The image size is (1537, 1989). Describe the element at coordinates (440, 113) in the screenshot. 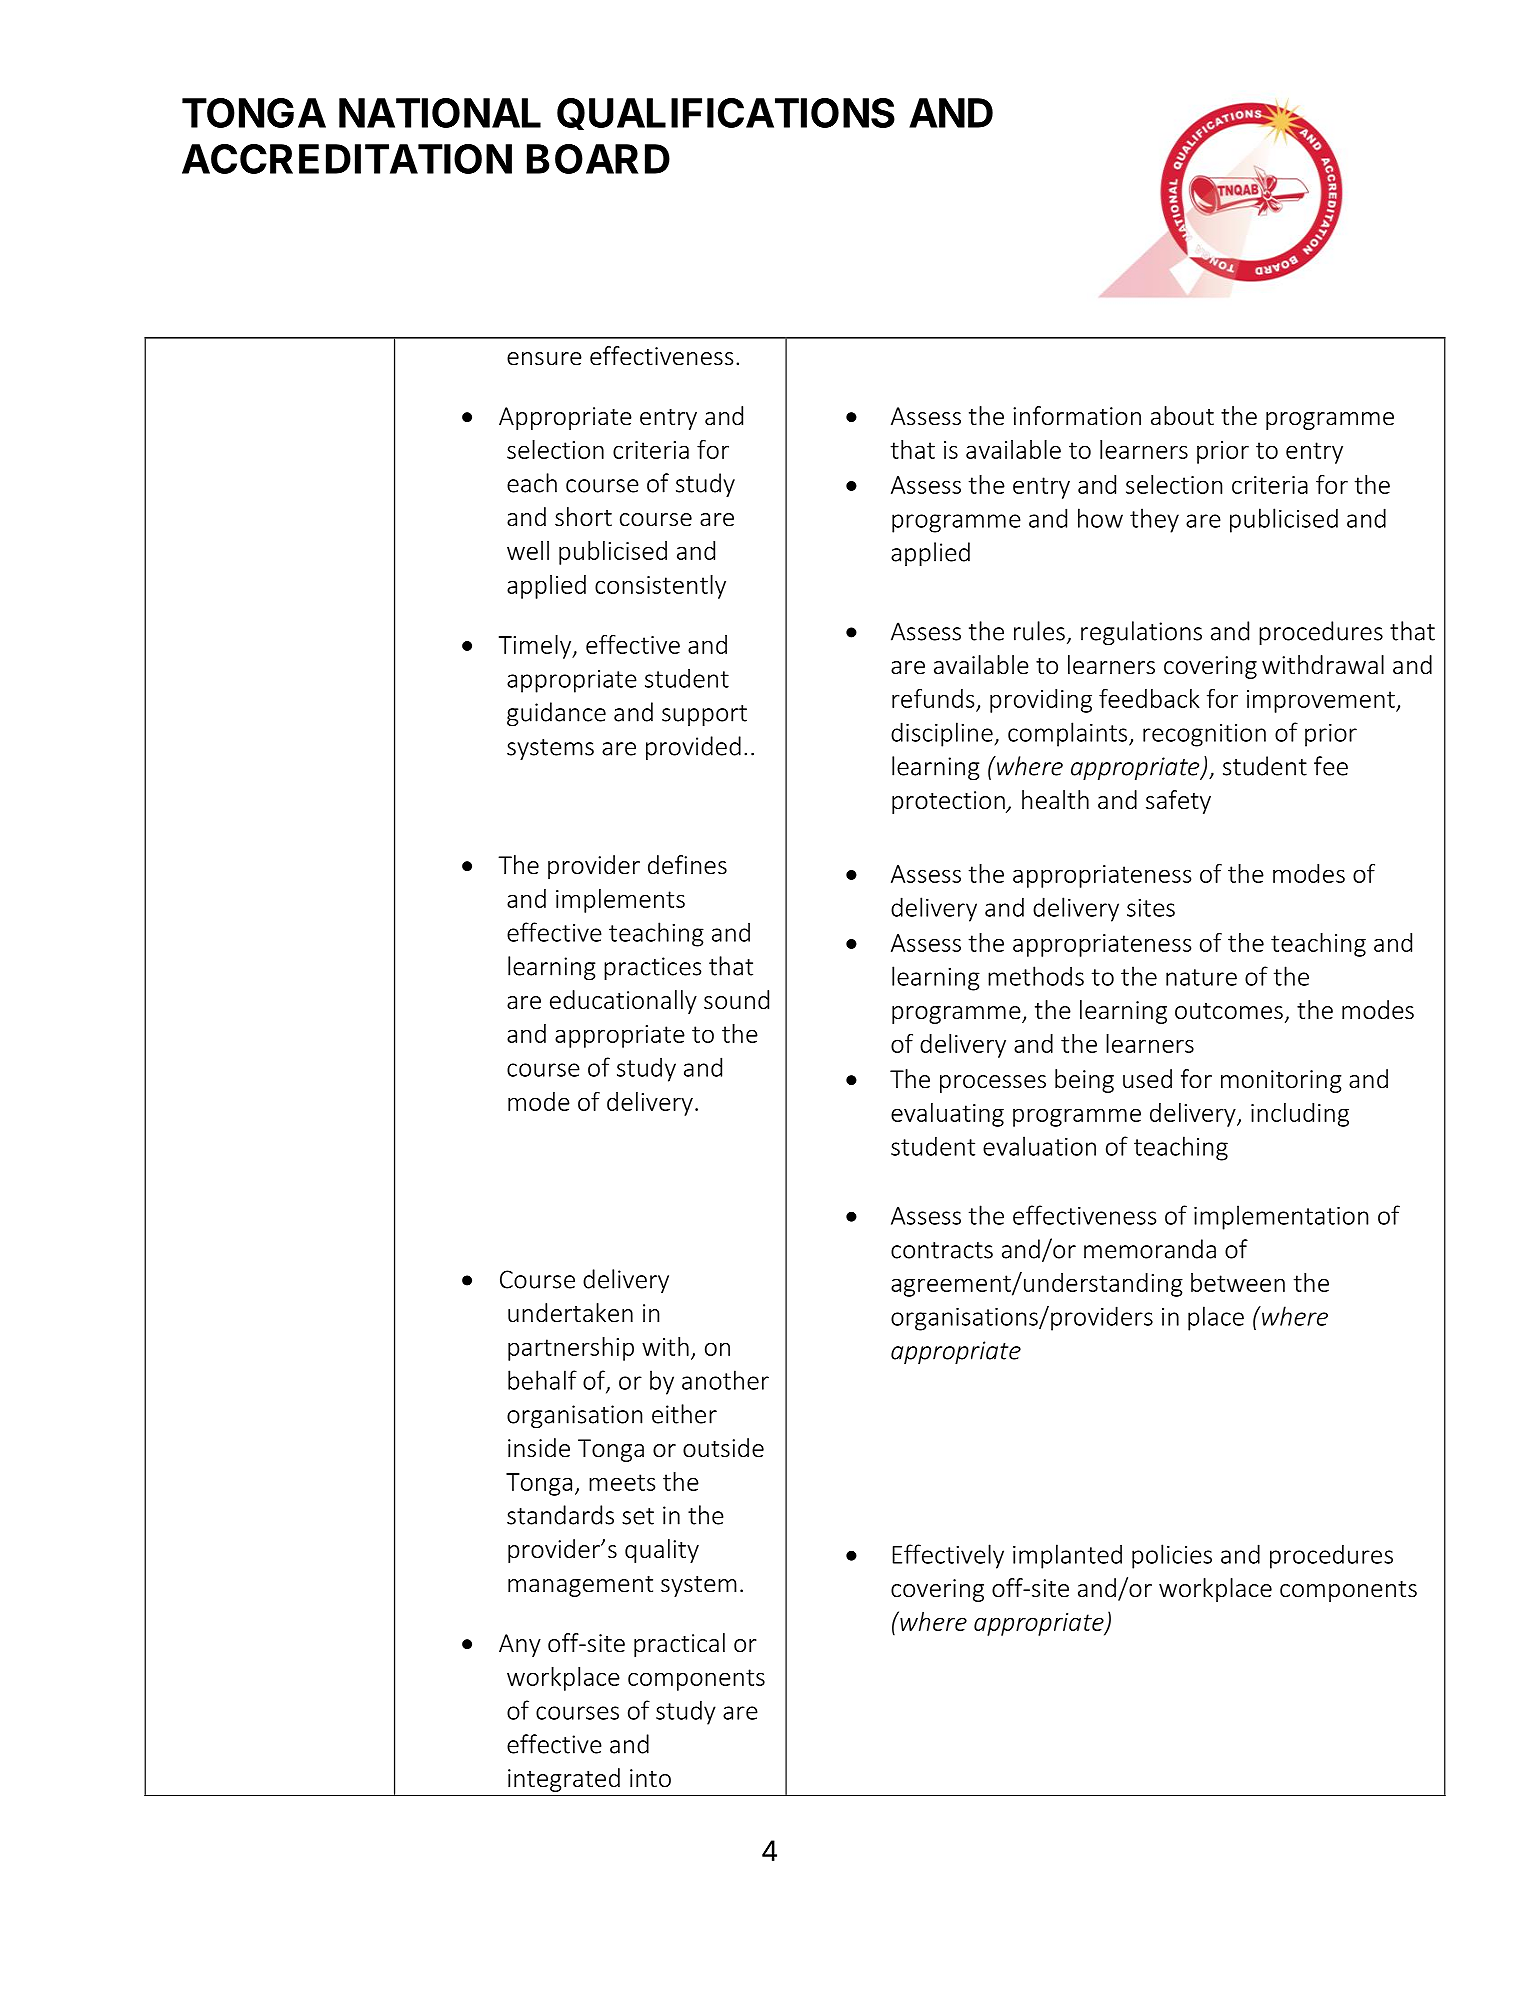

I see `NATIONAL` at that location.
